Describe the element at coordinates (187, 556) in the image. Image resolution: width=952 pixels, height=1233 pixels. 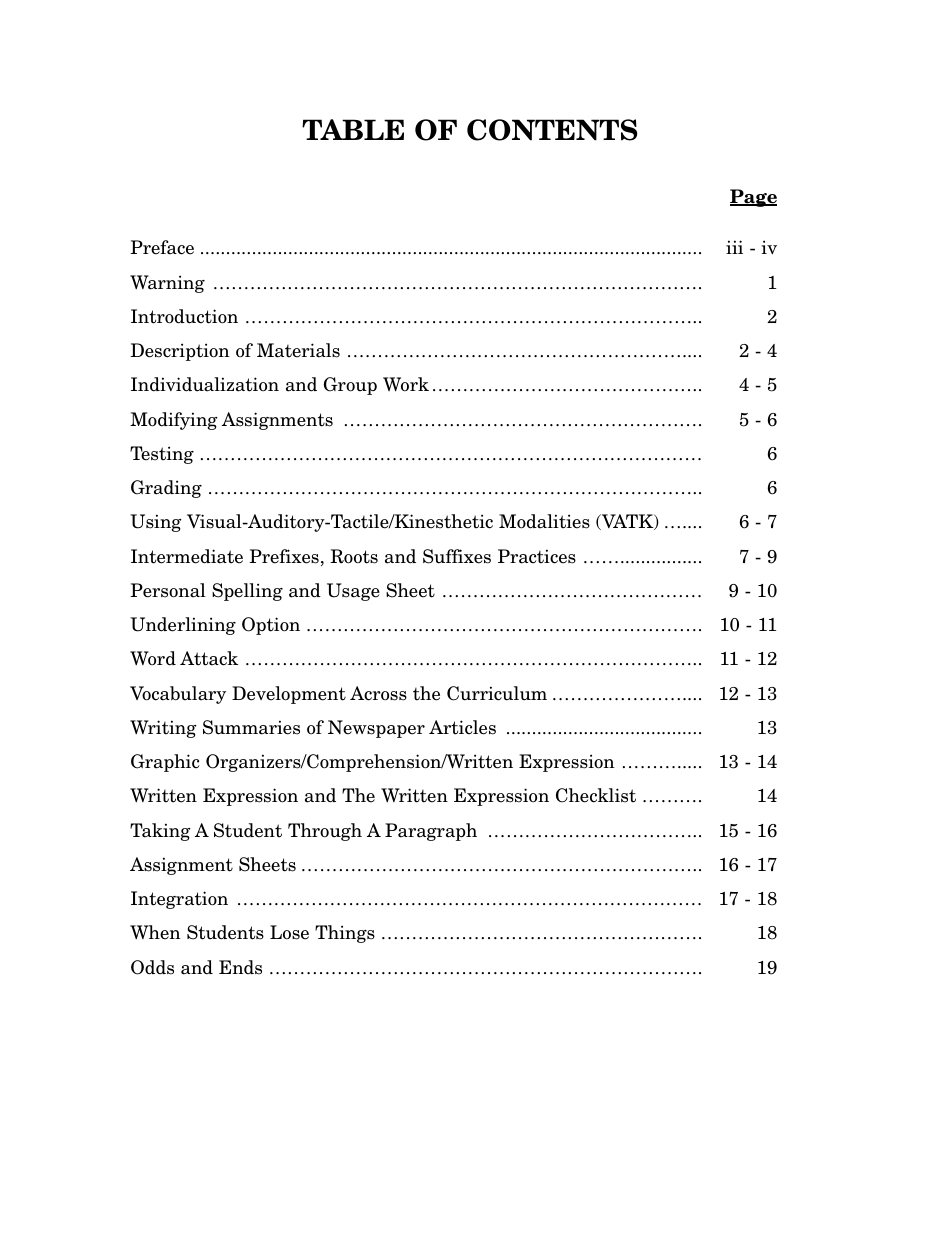
I see `Intermediate` at that location.
